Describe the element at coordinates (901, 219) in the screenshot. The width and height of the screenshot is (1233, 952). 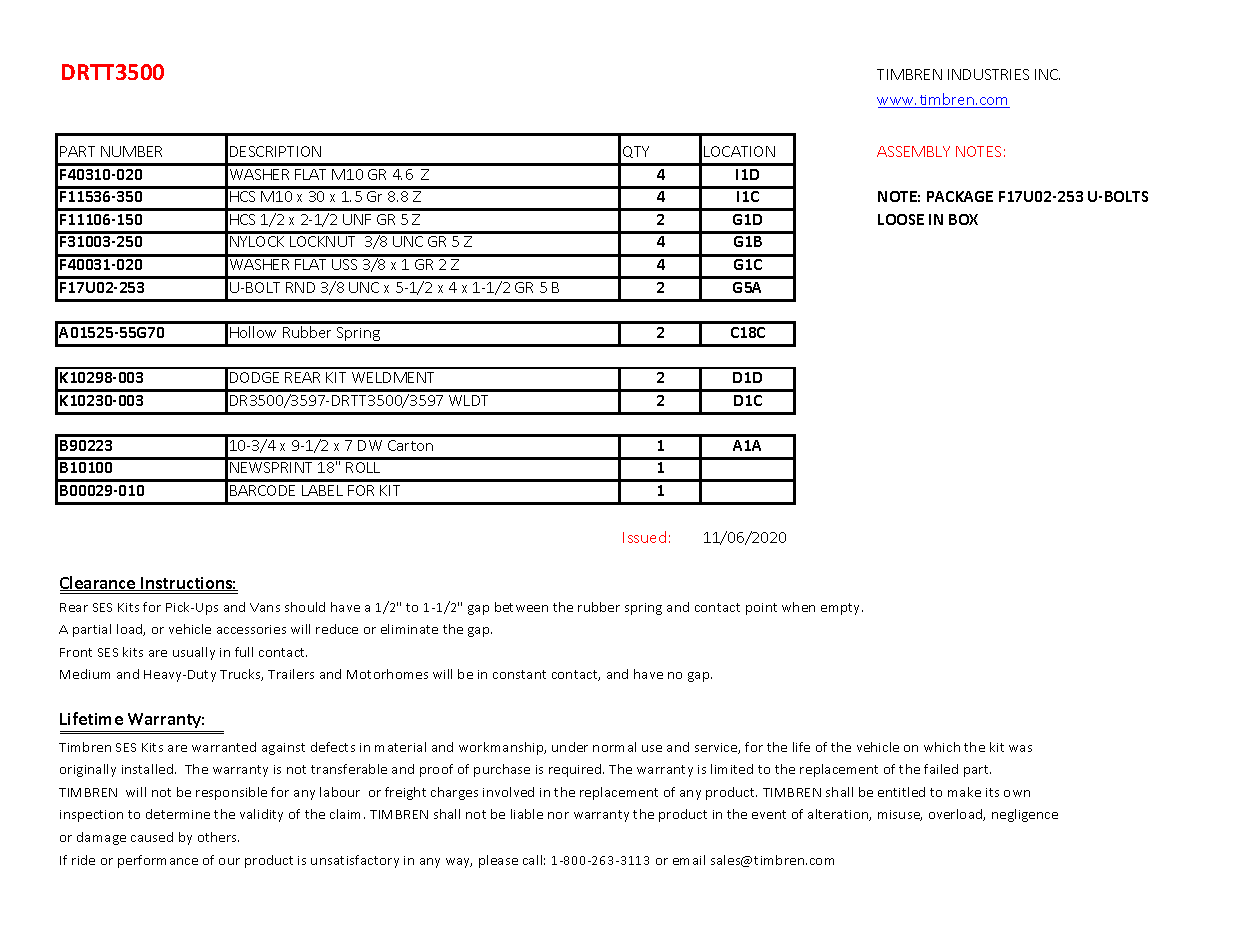
I see `LOOSE` at that location.
